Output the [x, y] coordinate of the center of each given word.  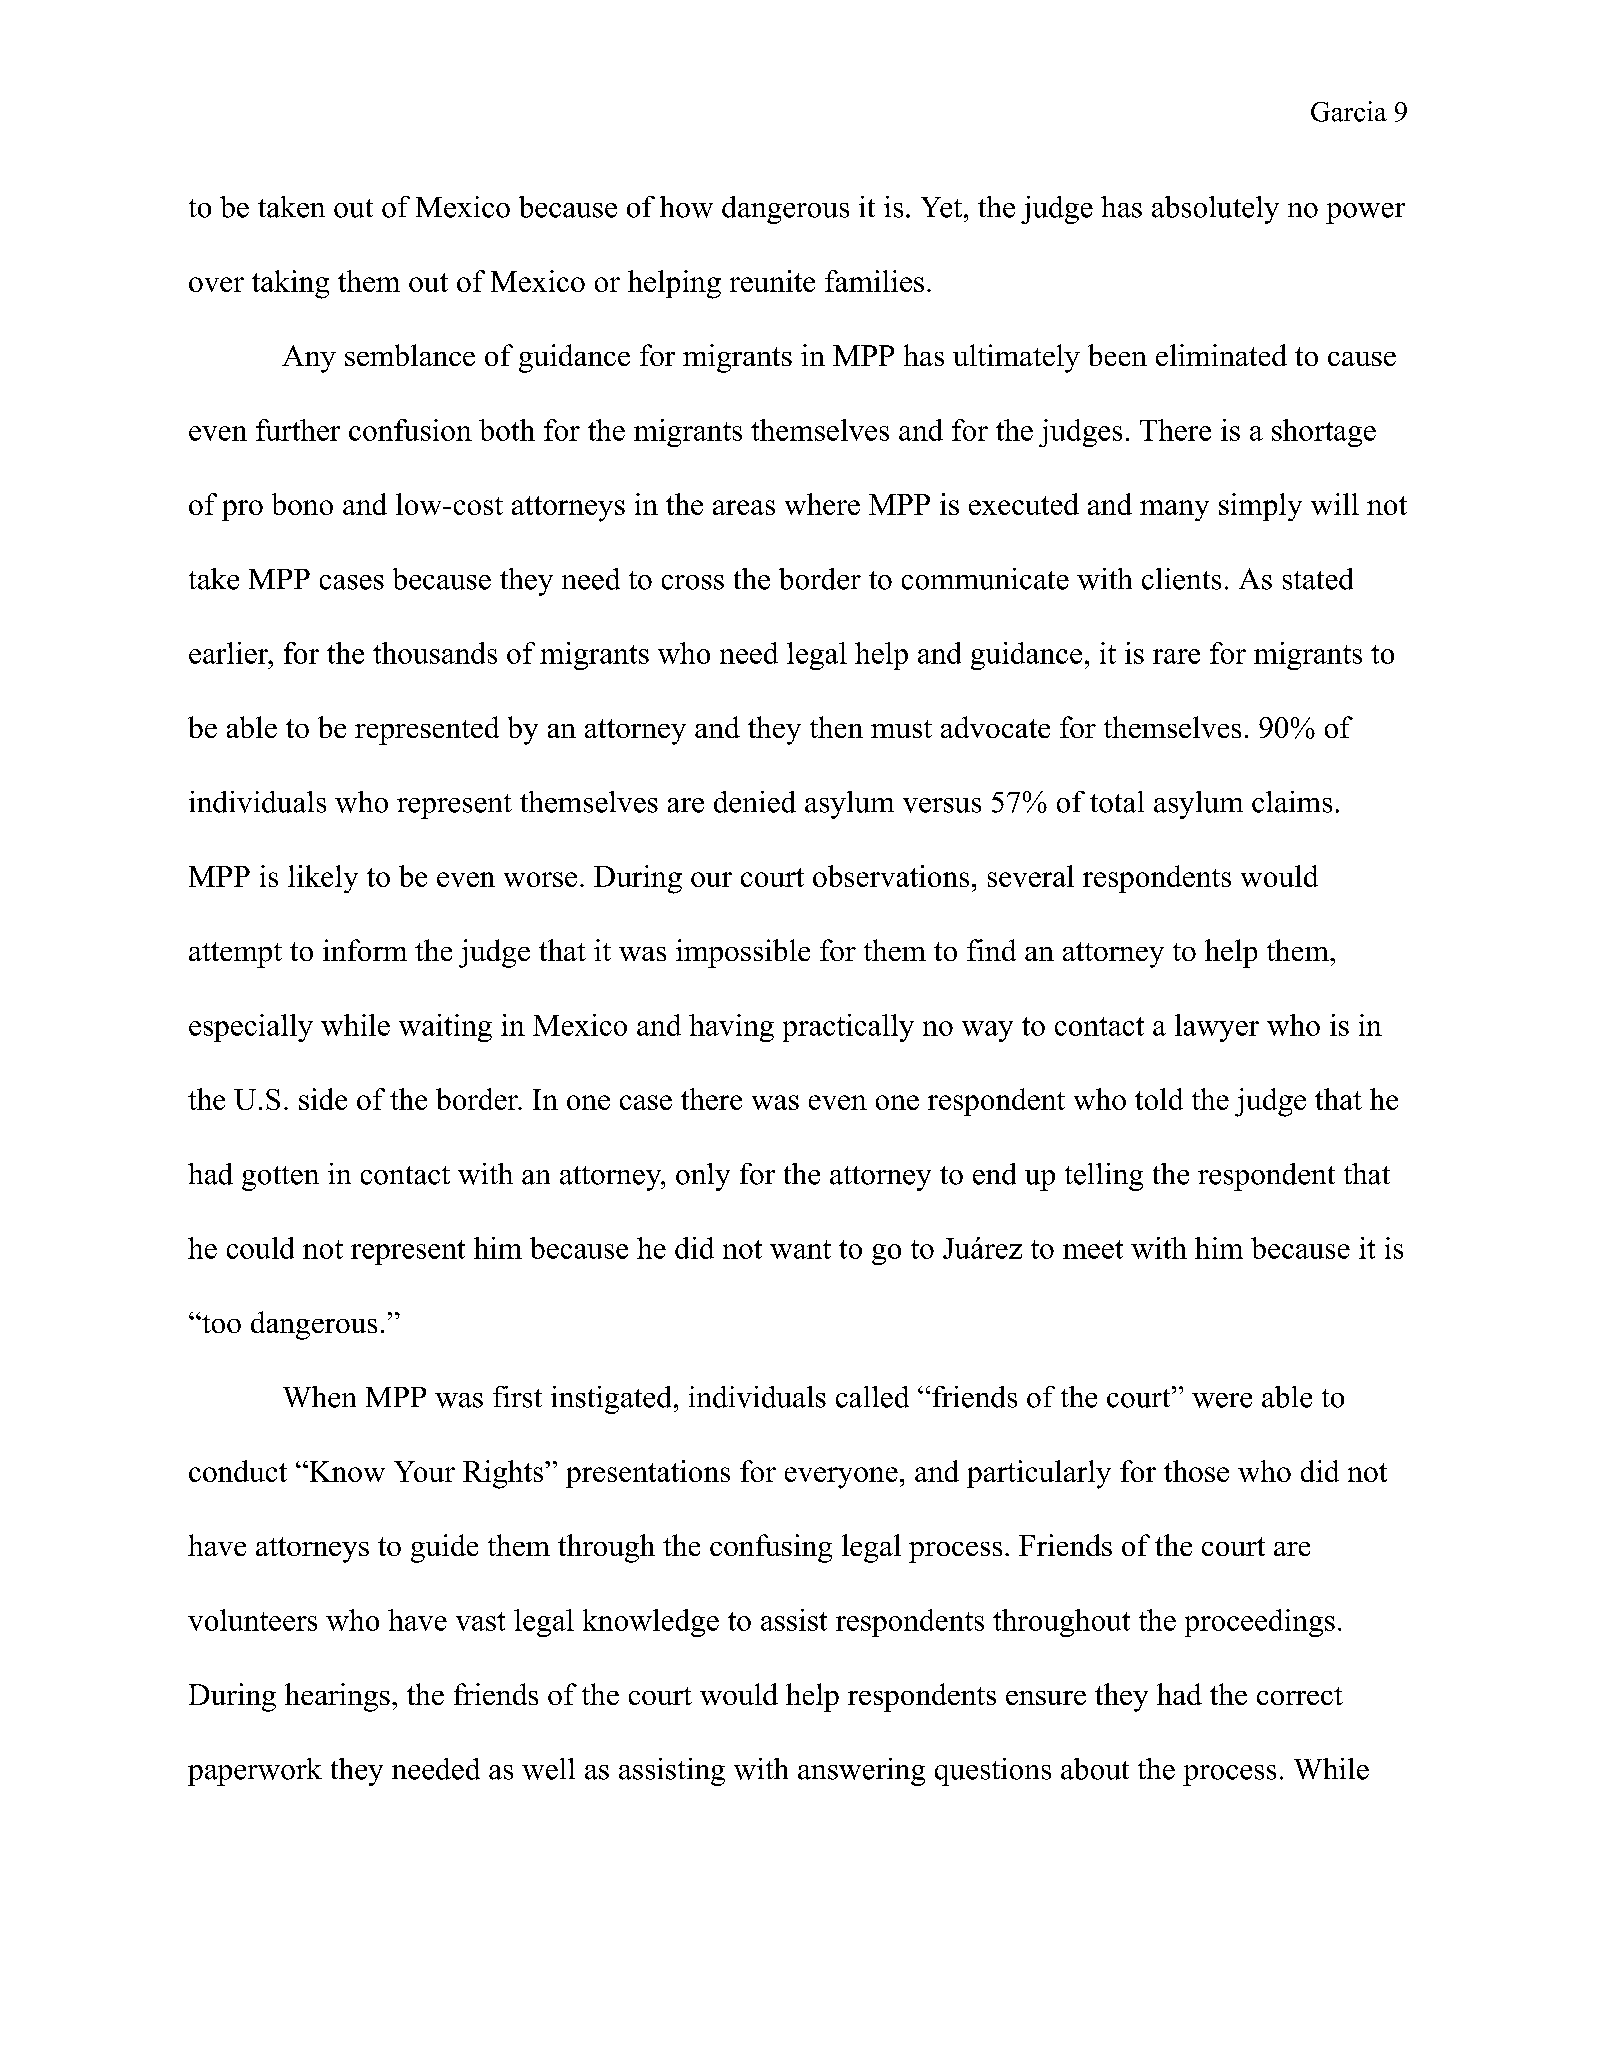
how [686, 207]
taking [290, 284]
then [836, 727]
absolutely [1215, 210]
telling [1104, 1177]
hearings [337, 1697]
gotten [280, 1178]
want [800, 1249]
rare [1176, 656]
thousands [435, 653]
